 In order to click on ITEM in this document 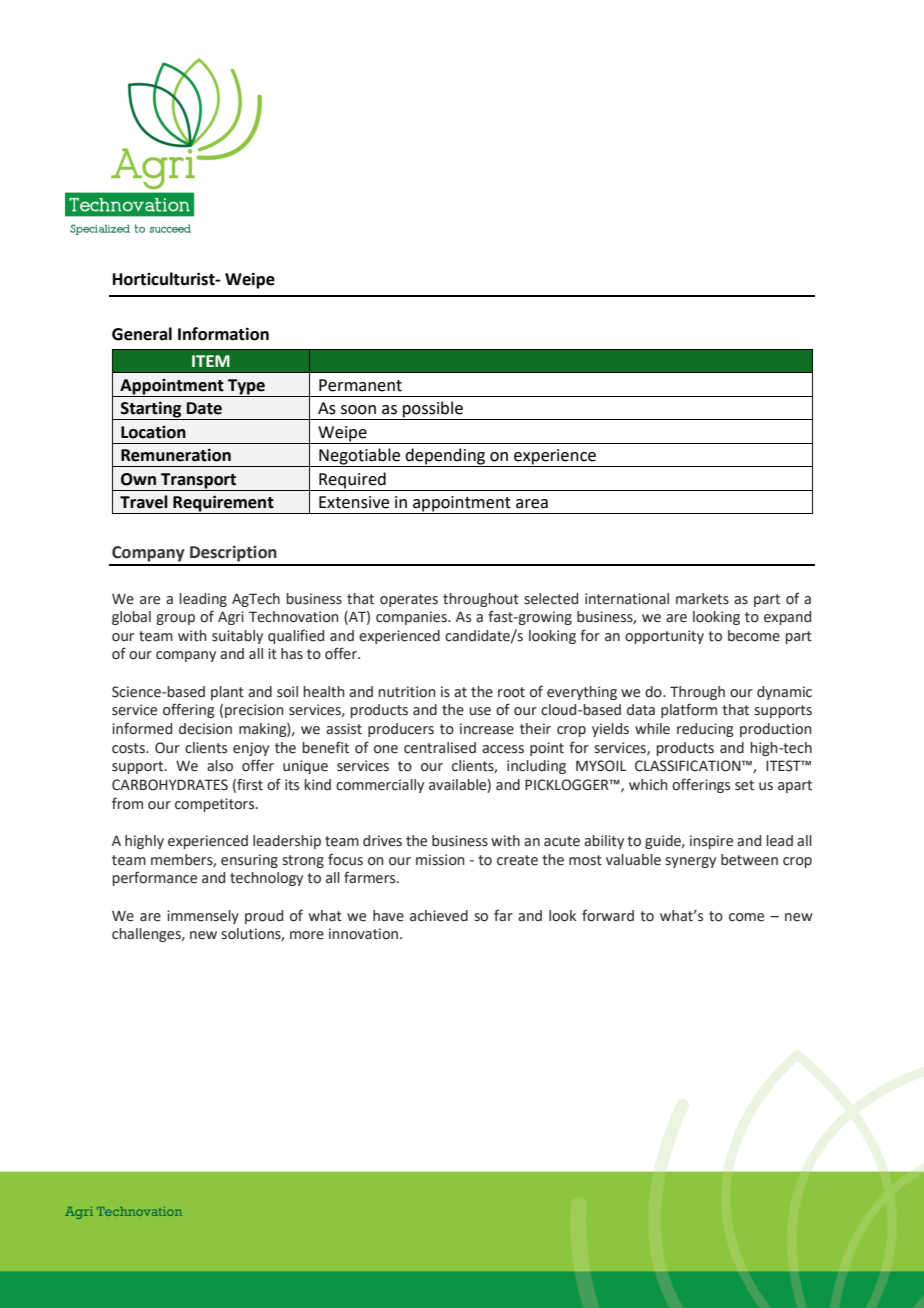, I will do `click(211, 361)`.
